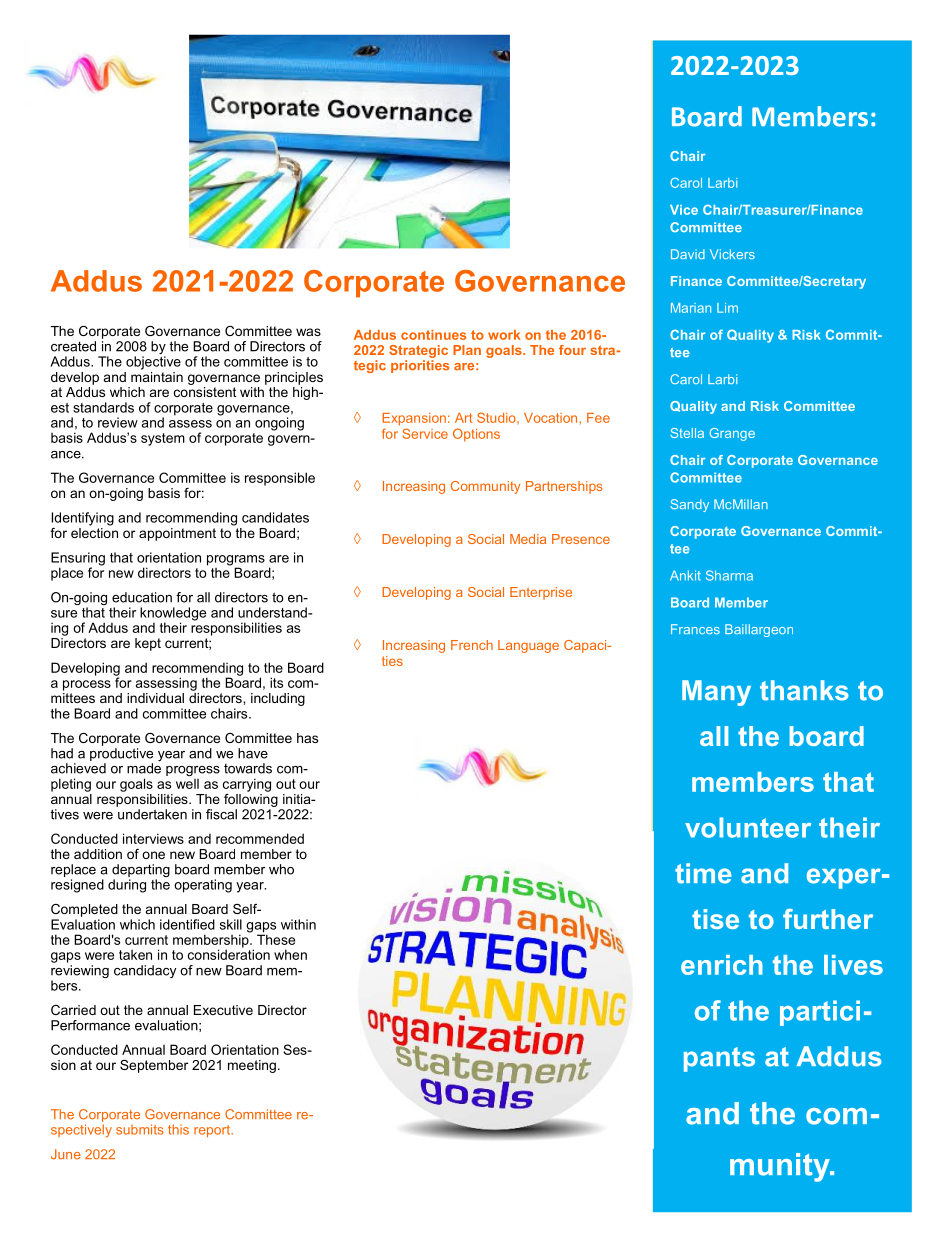 The width and height of the document is (952, 1233). What do you see at coordinates (73, 346) in the document?
I see `created` at bounding box center [73, 346].
